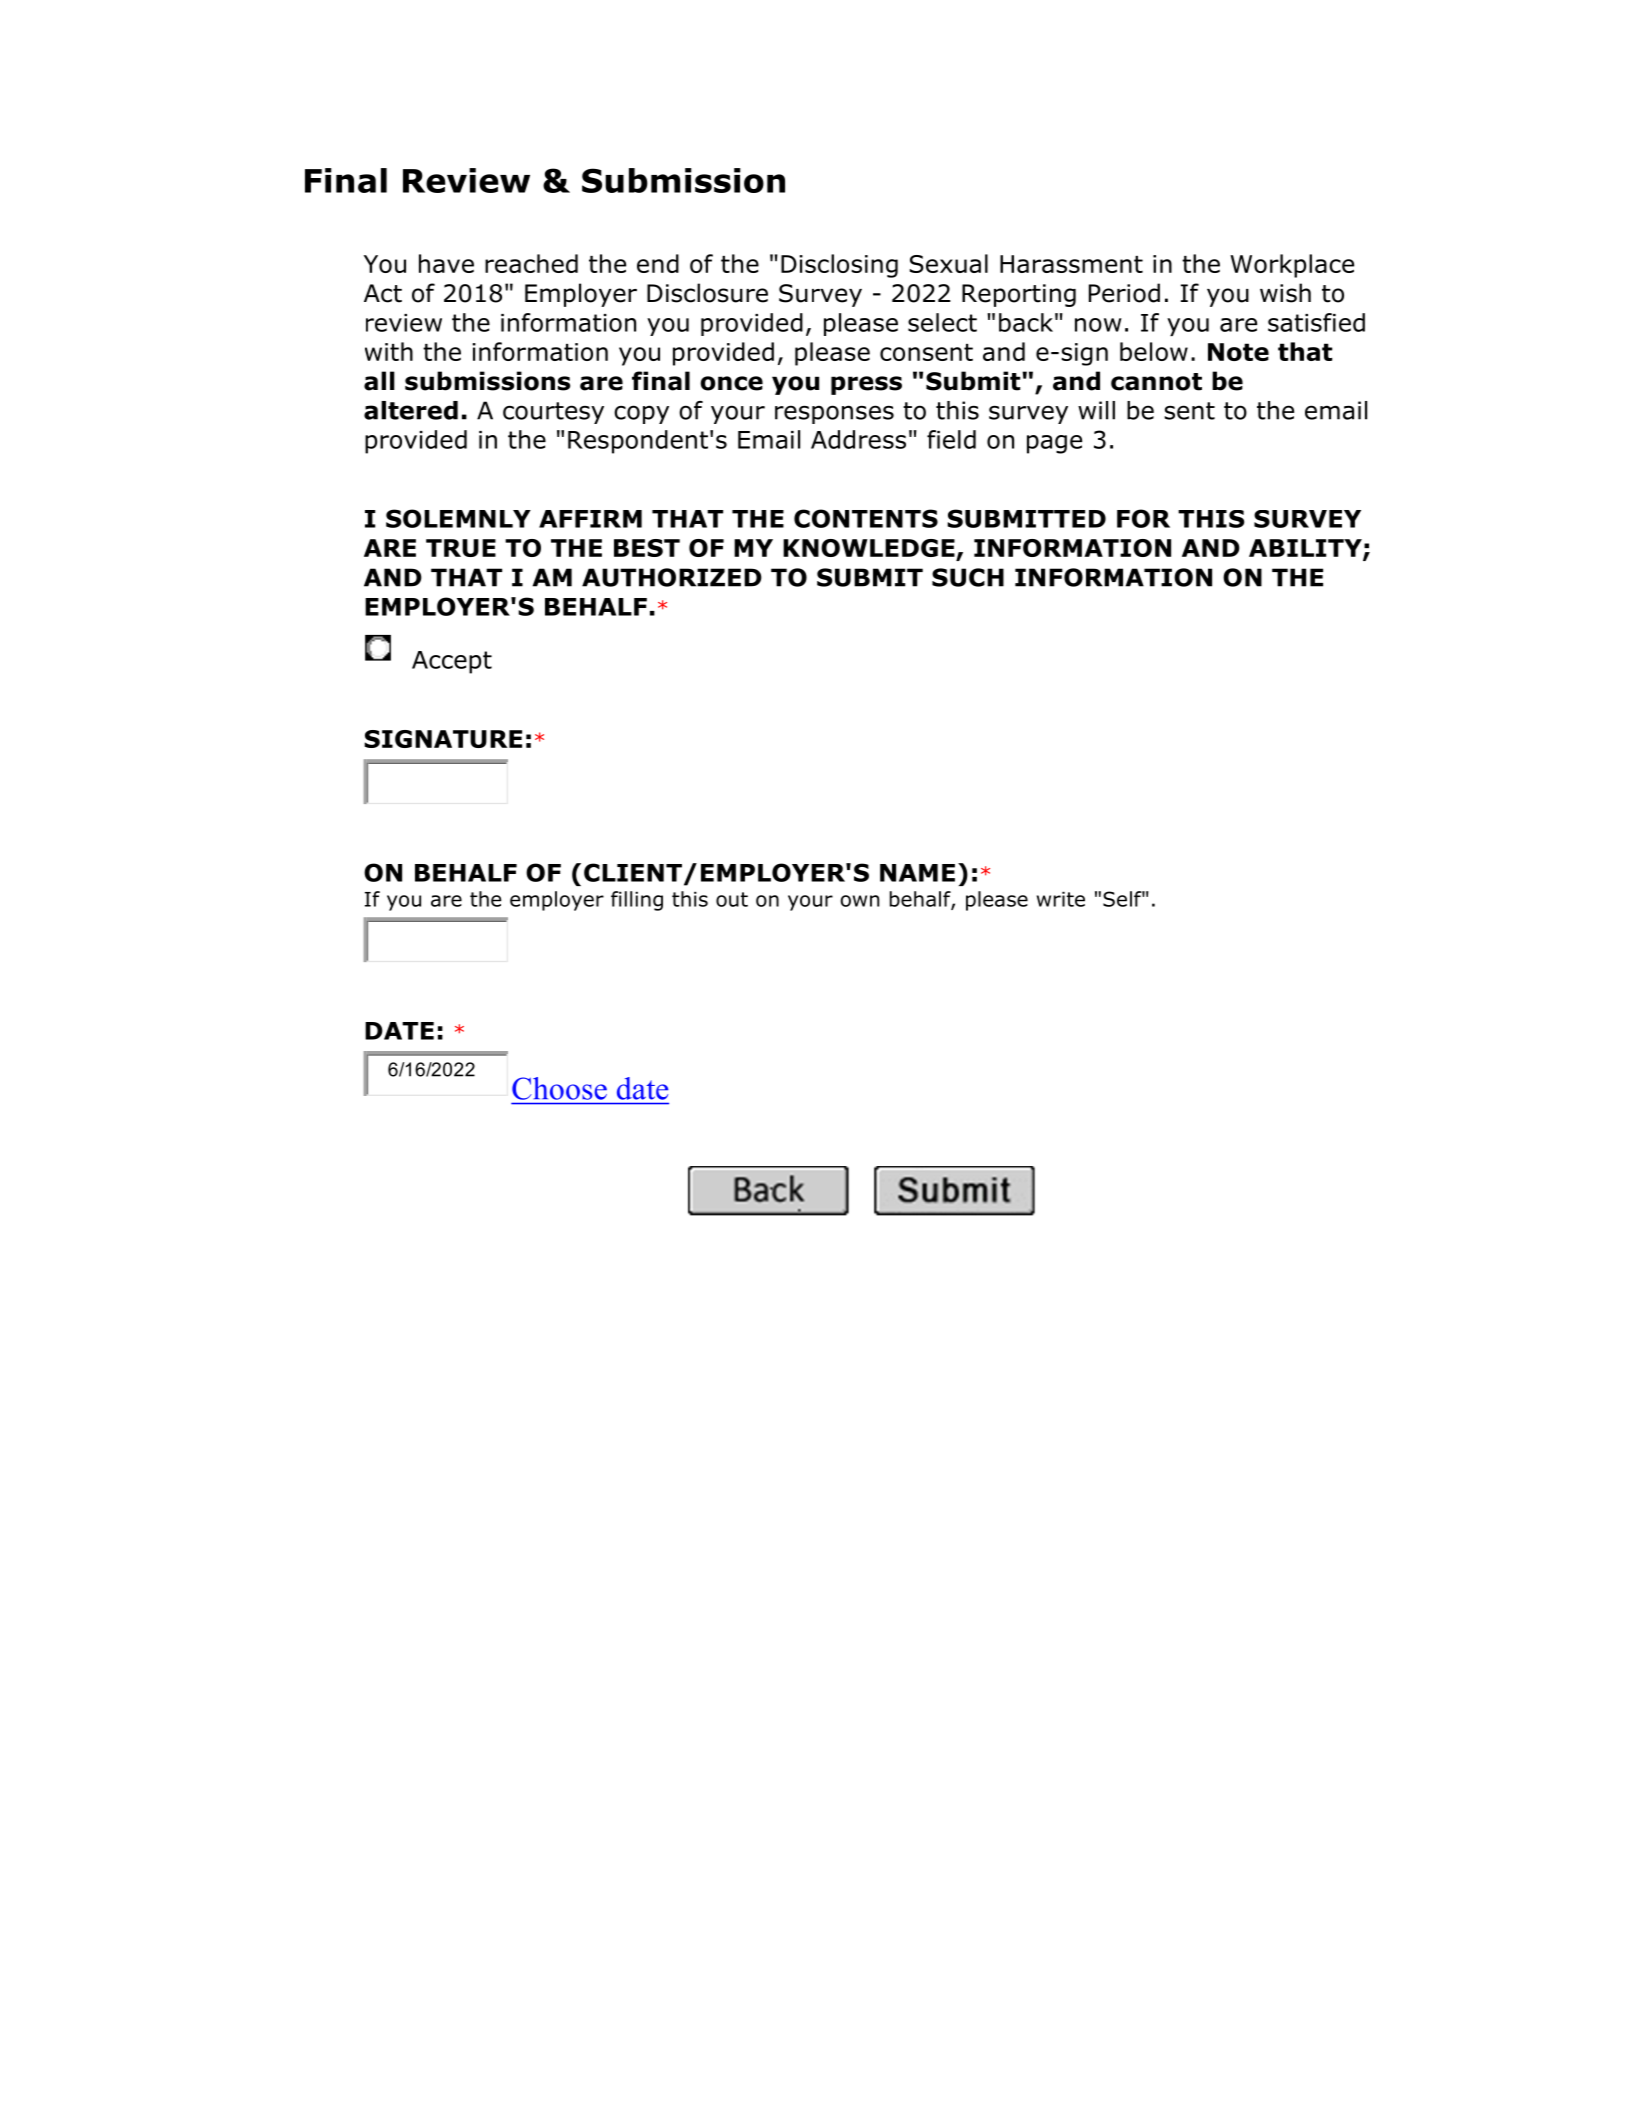  What do you see at coordinates (839, 266) in the image?
I see `Disclosing` at bounding box center [839, 266].
